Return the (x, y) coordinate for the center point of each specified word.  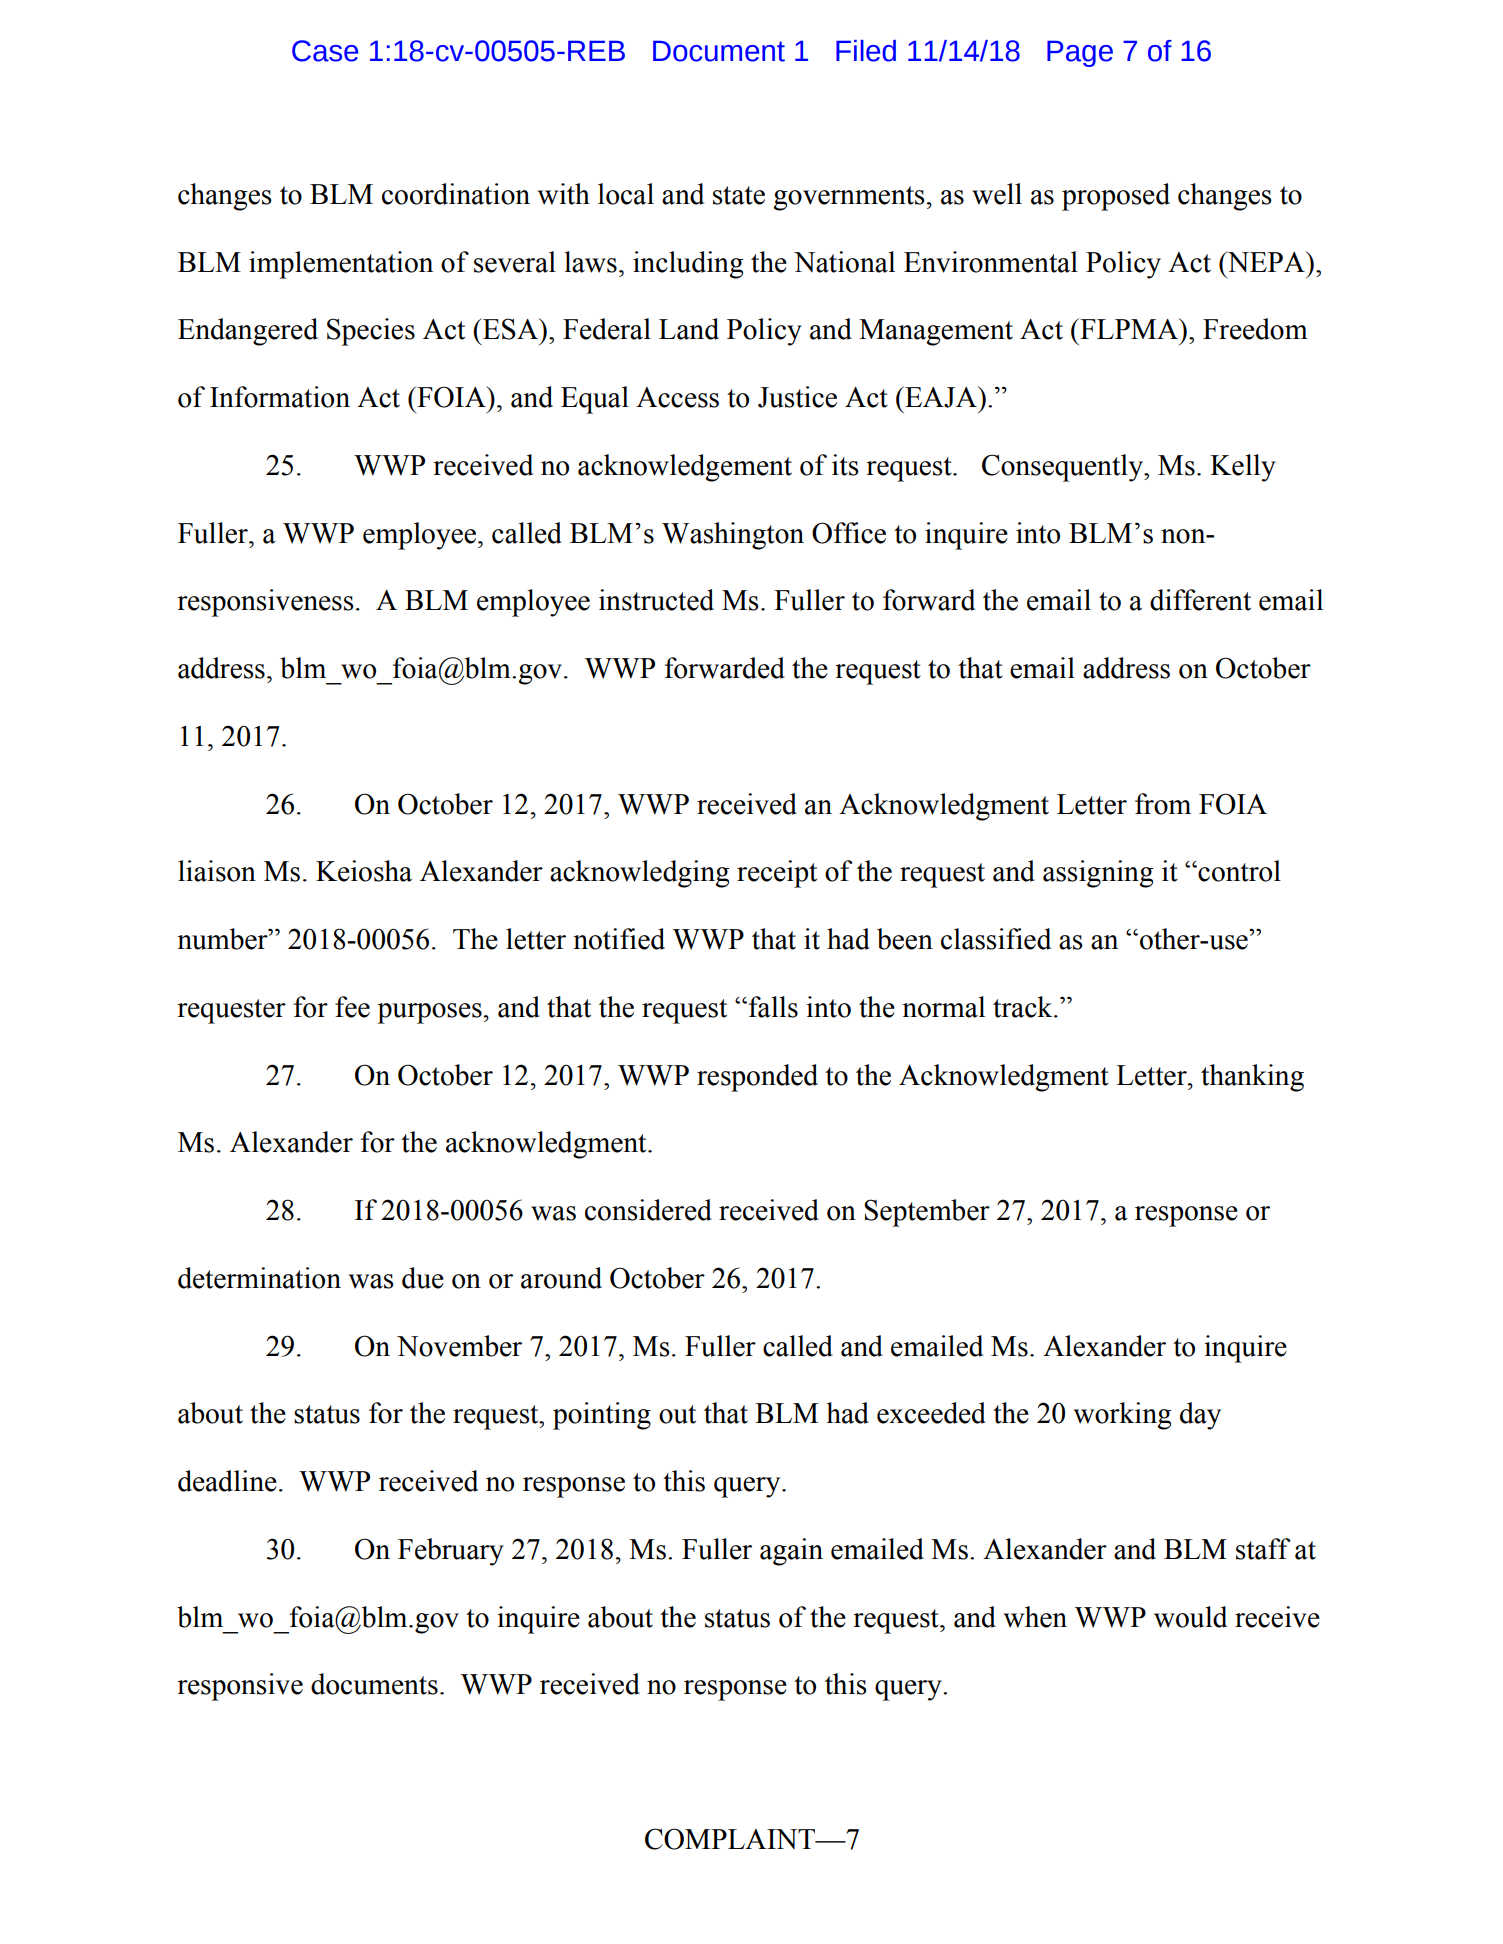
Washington (733, 536)
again (791, 1552)
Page (1080, 53)
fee (352, 1007)
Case (325, 51)
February (451, 1552)
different (1200, 600)
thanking (1252, 1078)
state (739, 195)
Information (280, 397)
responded (757, 1078)
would (1190, 1617)
